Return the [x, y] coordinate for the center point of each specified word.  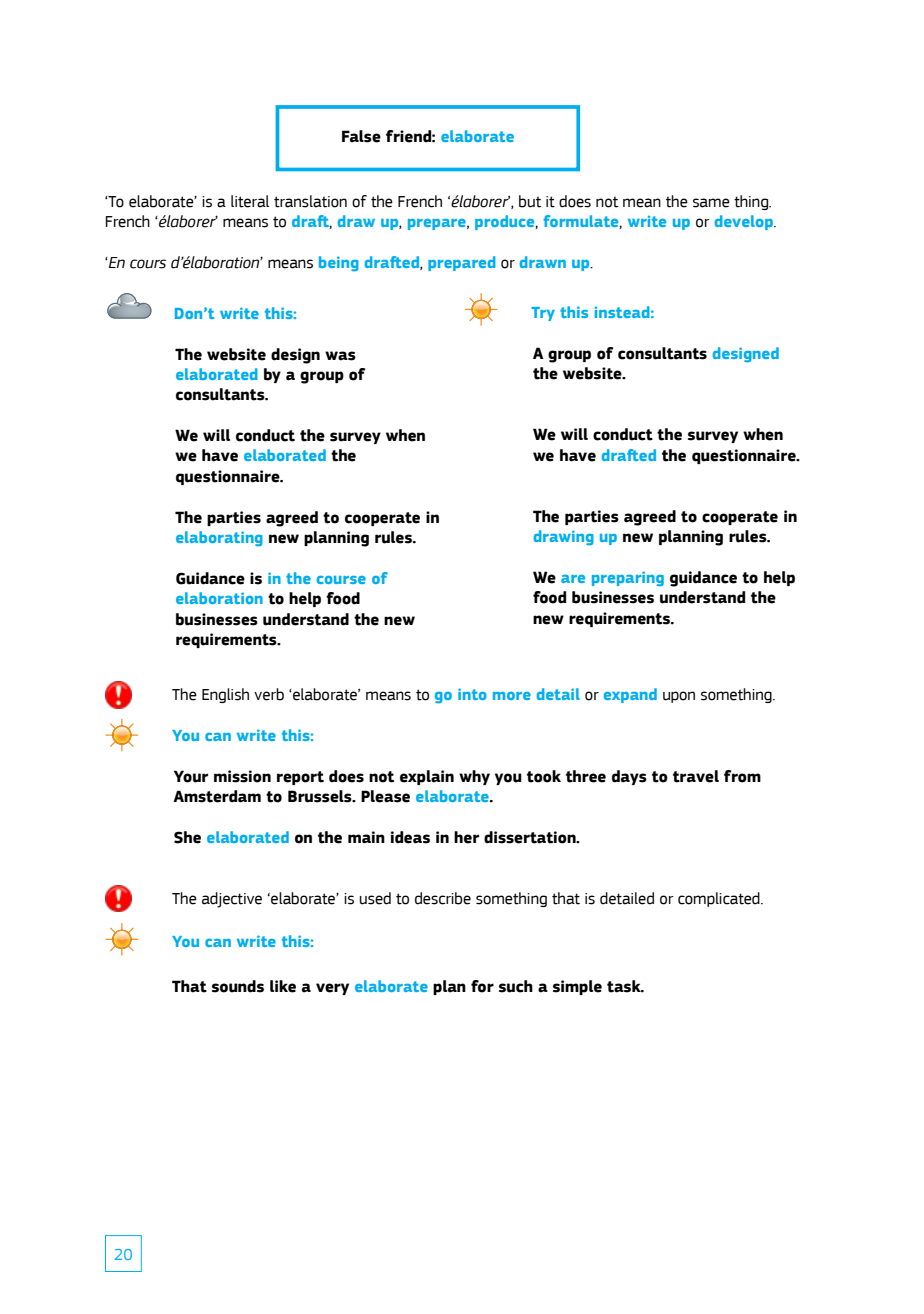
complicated [720, 899]
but [530, 201]
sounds [238, 986]
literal [250, 201]
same [711, 203]
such [516, 986]
